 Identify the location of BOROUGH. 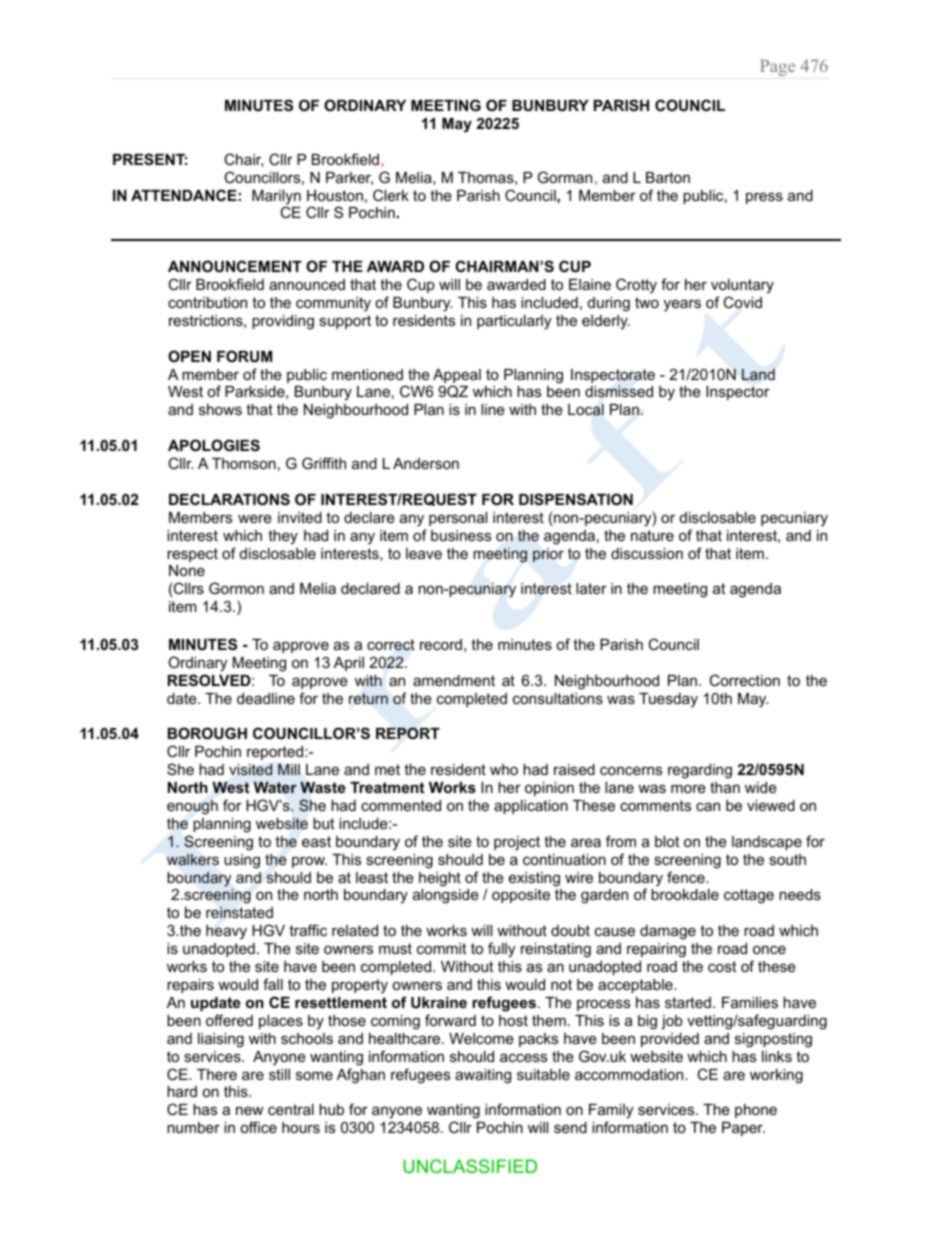
(207, 733).
